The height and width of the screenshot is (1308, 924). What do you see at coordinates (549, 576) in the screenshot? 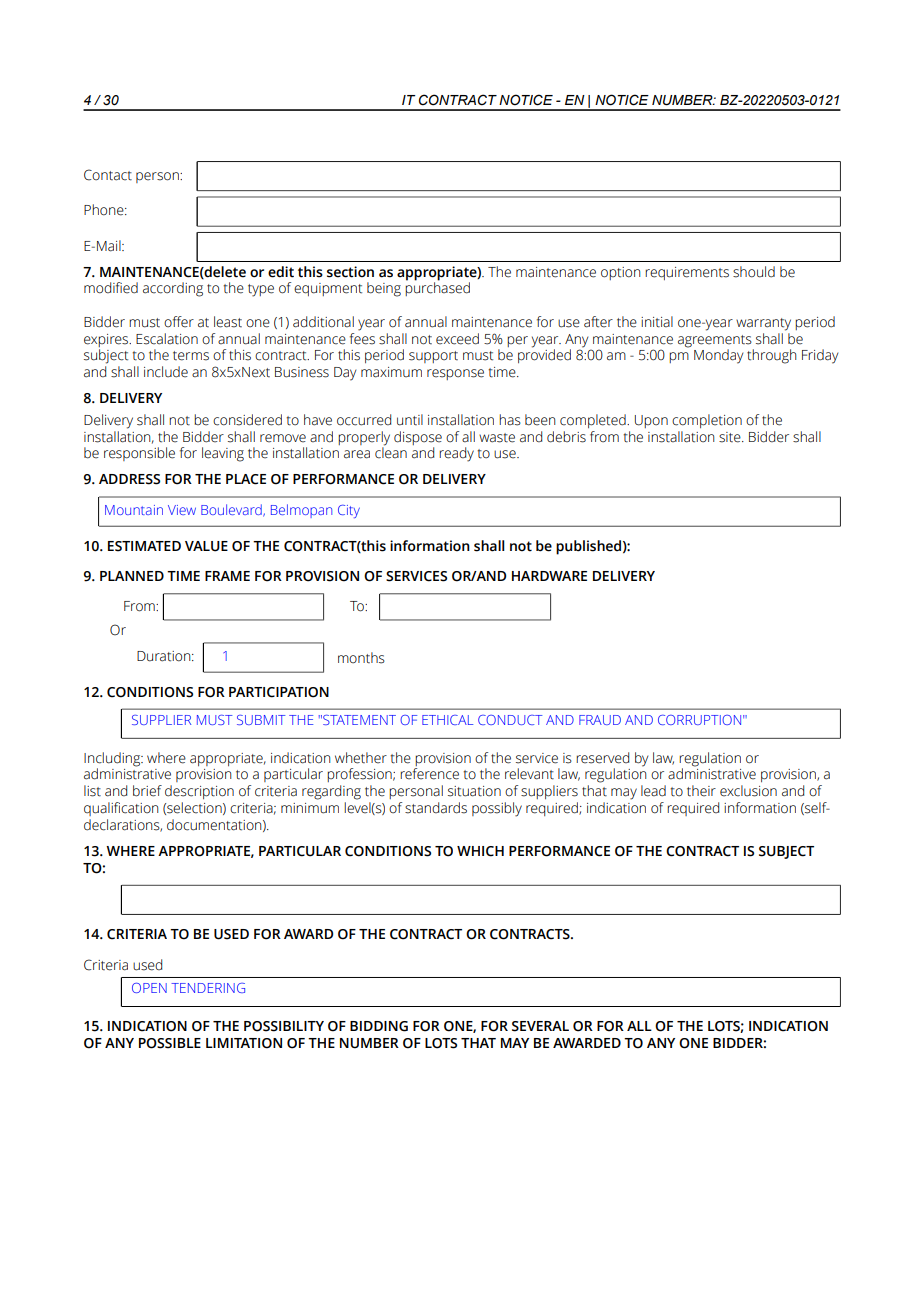
I see `HARDWARE` at bounding box center [549, 576].
